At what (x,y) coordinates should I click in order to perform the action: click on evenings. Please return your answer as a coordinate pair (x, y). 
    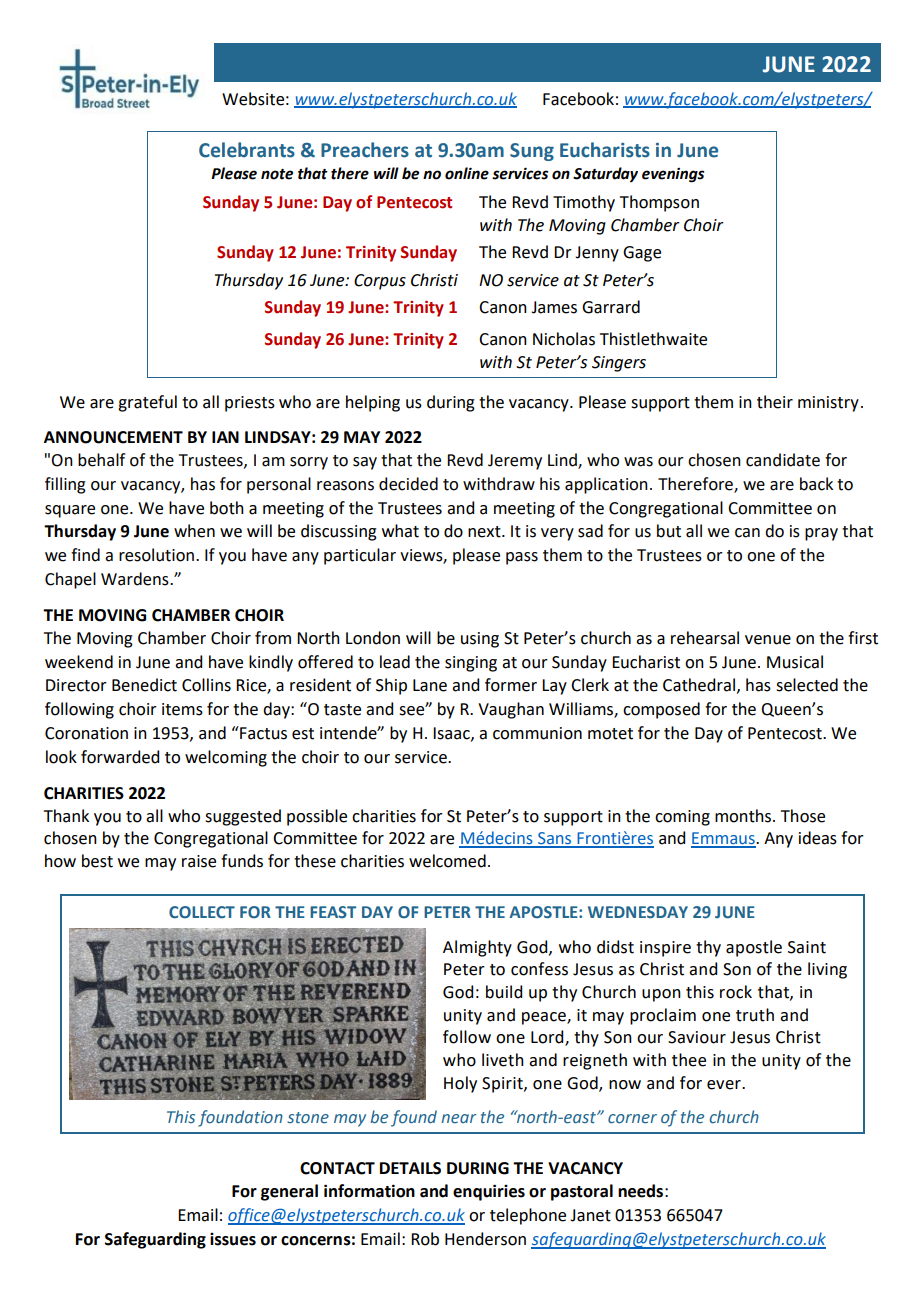
    Looking at the image, I should click on (673, 175).
